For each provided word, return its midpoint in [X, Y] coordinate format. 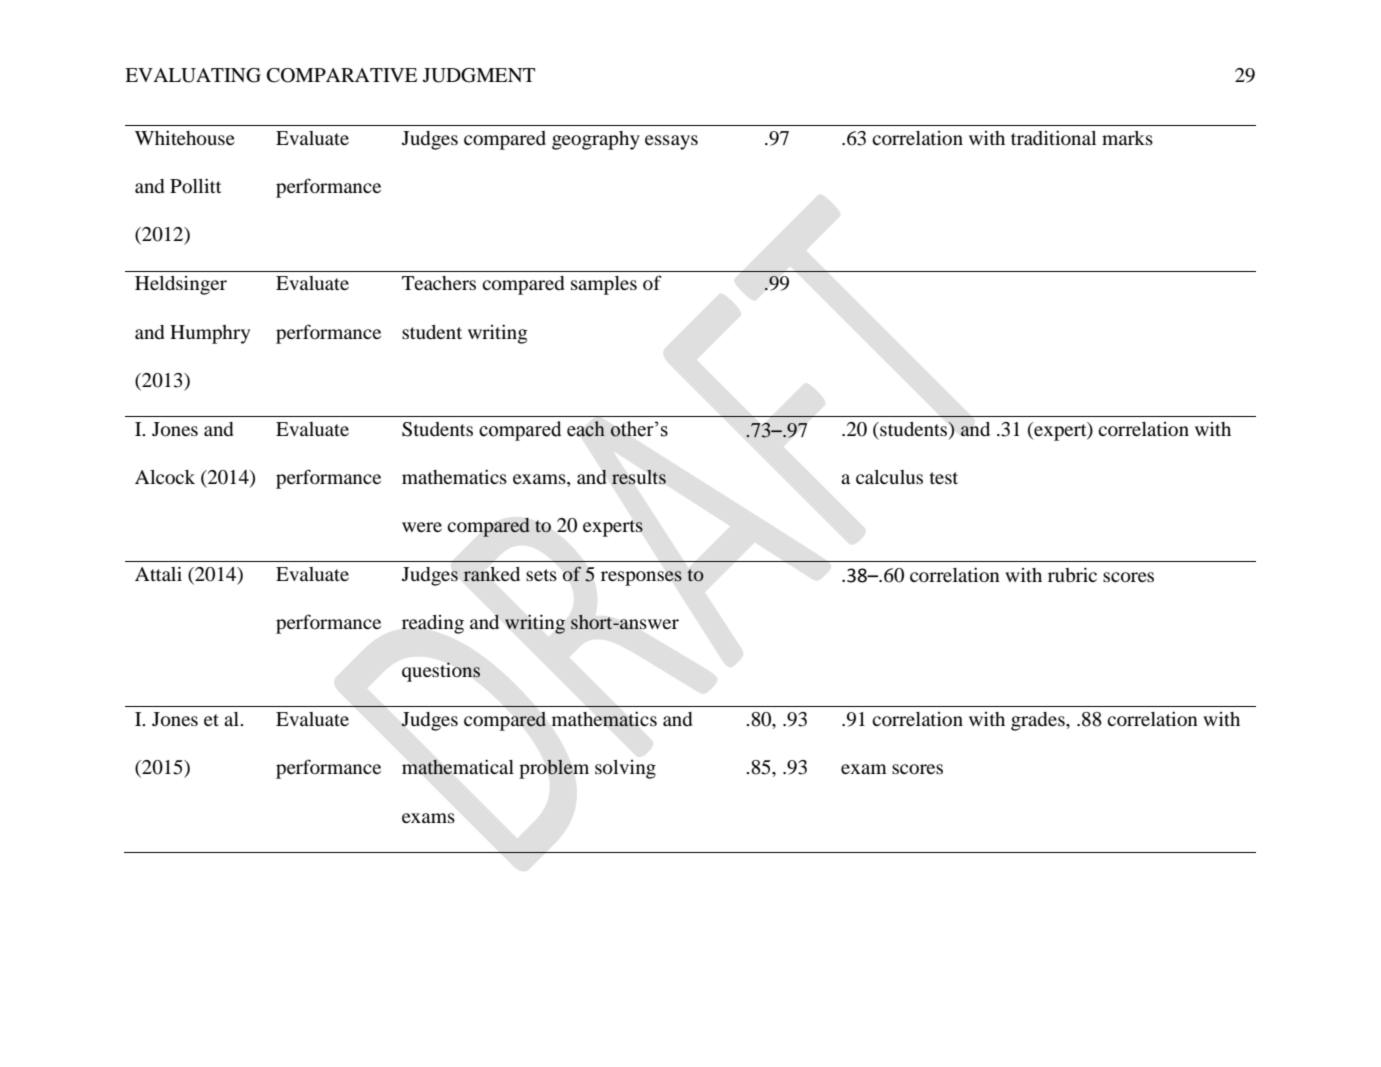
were [422, 527]
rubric [1072, 574]
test [944, 478]
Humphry [210, 334]
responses [641, 578]
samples [604, 285]
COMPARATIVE [342, 75]
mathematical [458, 767]
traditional [1053, 137]
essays [671, 142]
